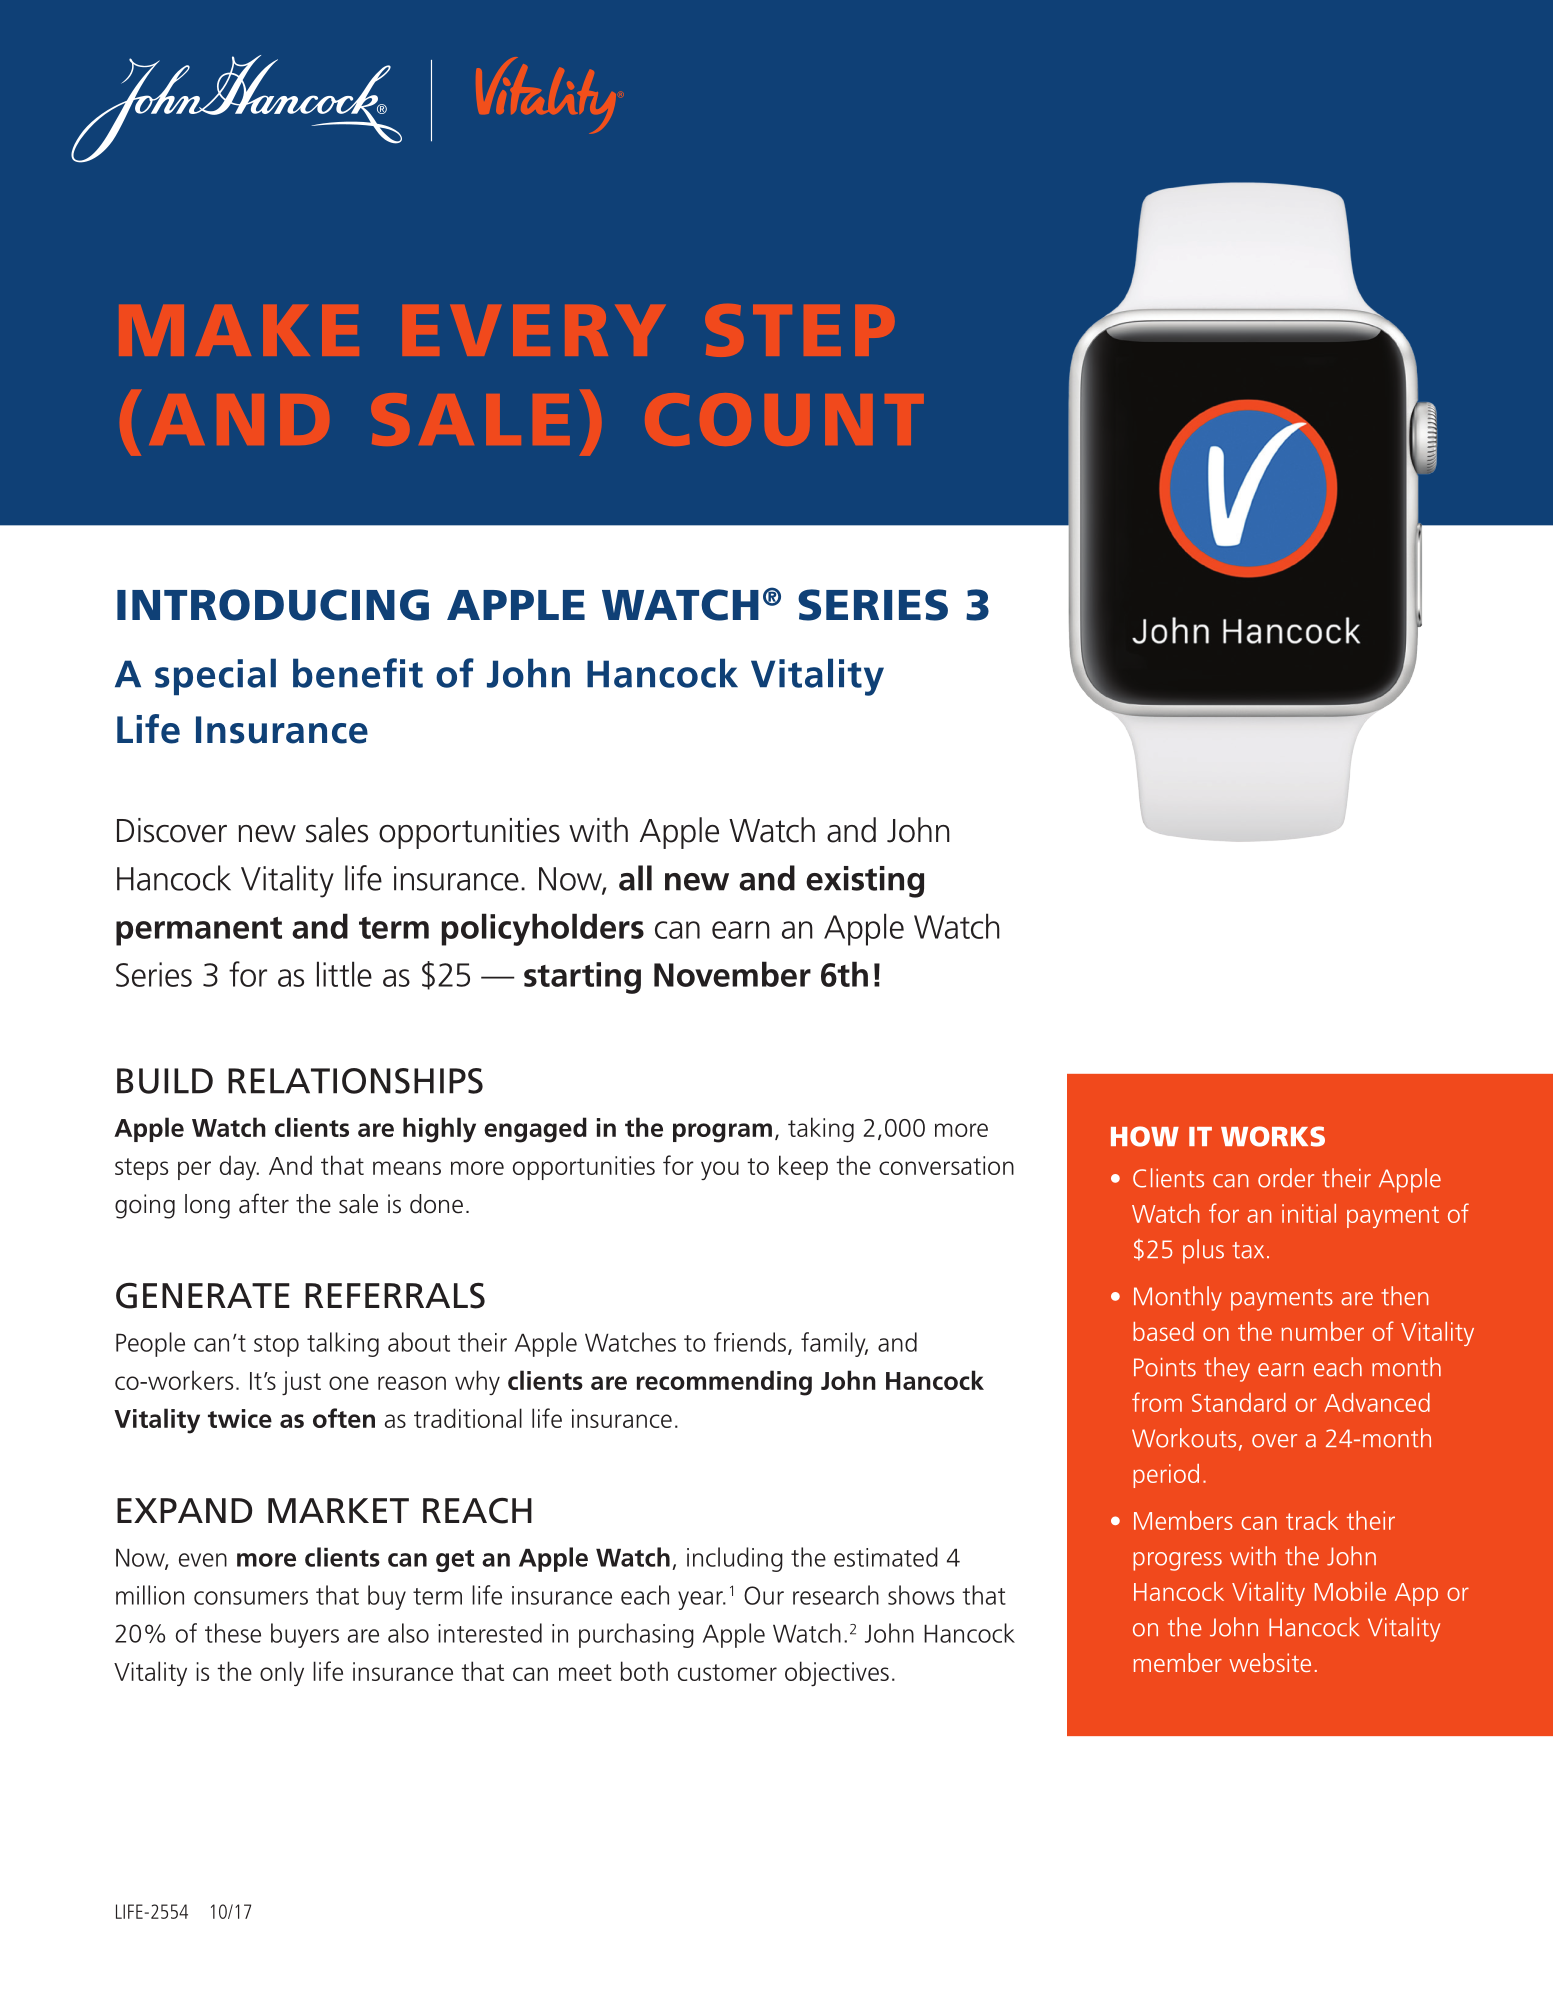 This page has width=1553, height=2010. Describe the element at coordinates (534, 330) in the page. I see `EVERY` at that location.
